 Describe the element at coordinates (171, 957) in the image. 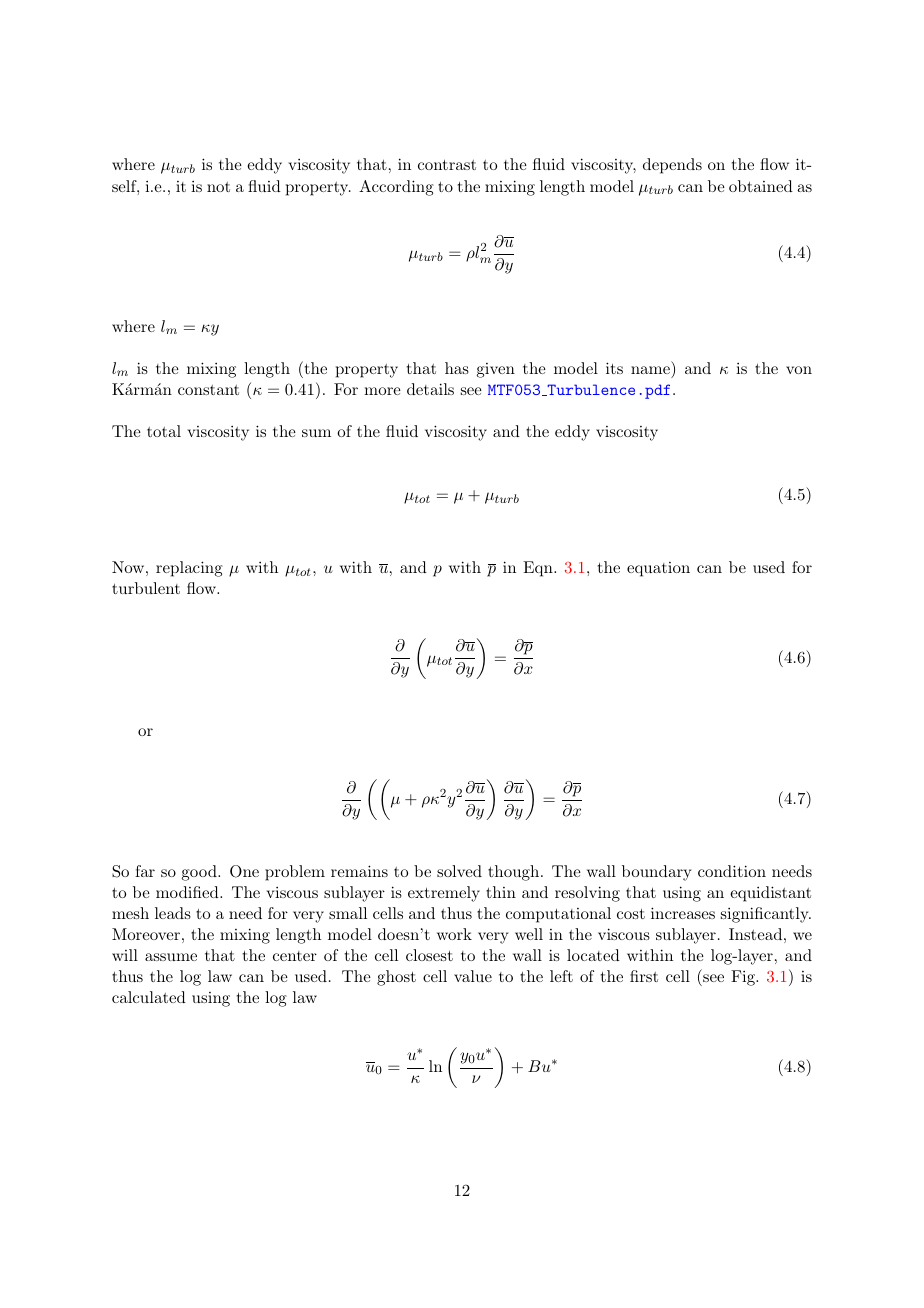

I see `assume` at that location.
